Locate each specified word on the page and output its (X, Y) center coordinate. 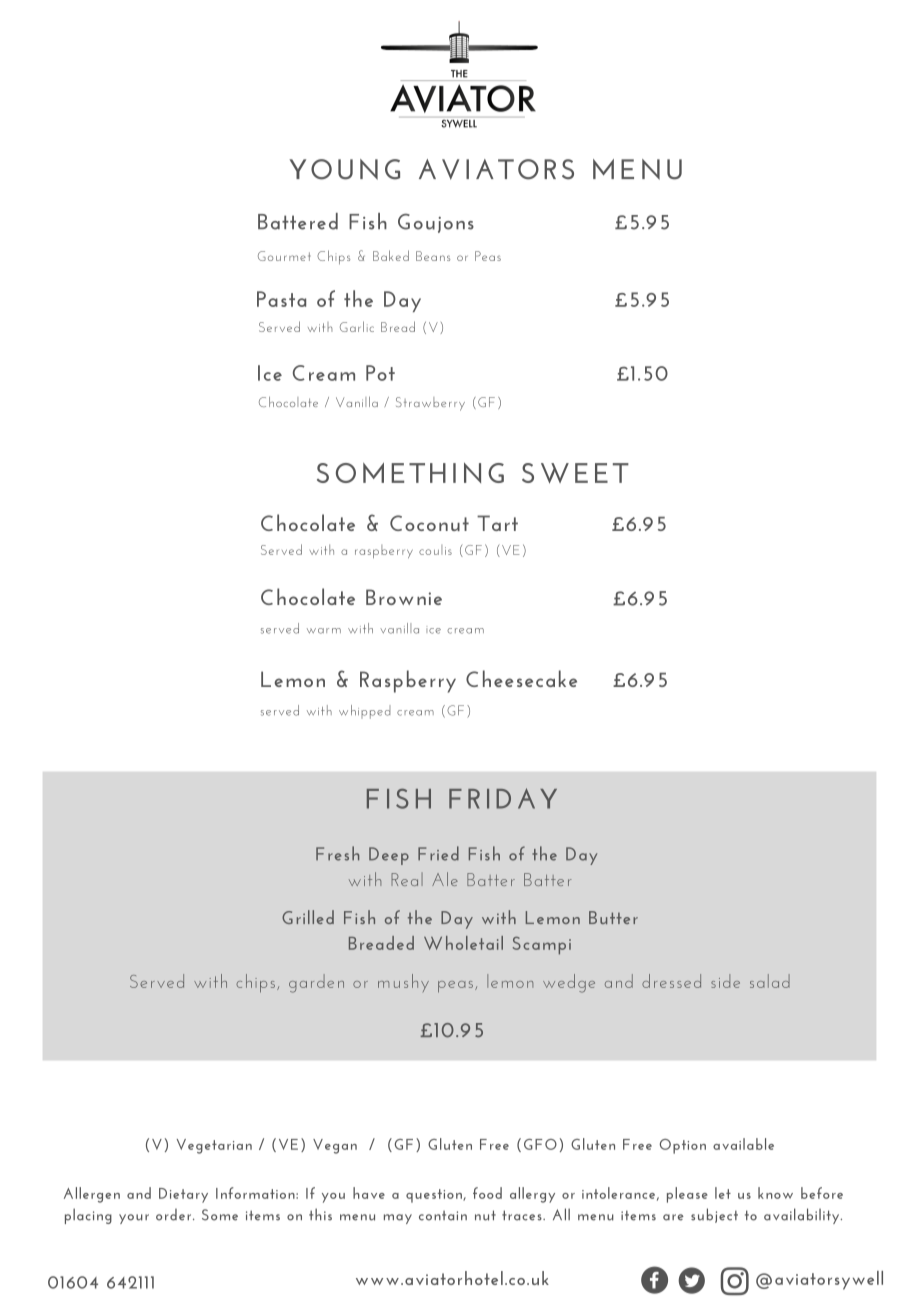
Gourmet (284, 256)
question (435, 1196)
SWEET (575, 473)
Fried (438, 853)
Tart (497, 523)
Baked (391, 255)
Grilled (308, 917)
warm (324, 631)
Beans (433, 256)
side (725, 981)
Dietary (183, 1195)
